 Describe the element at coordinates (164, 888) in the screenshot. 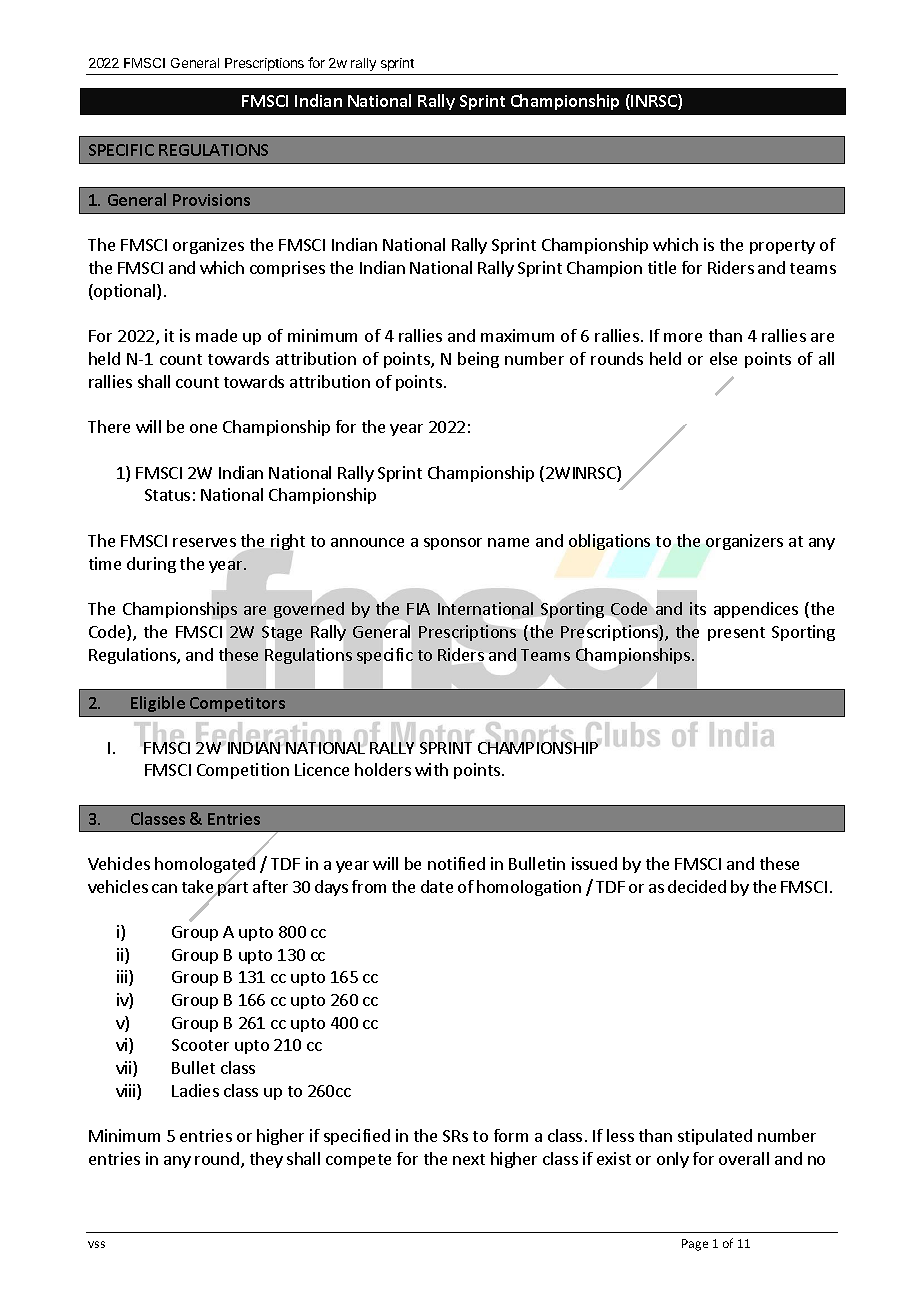

I see `can` at that location.
